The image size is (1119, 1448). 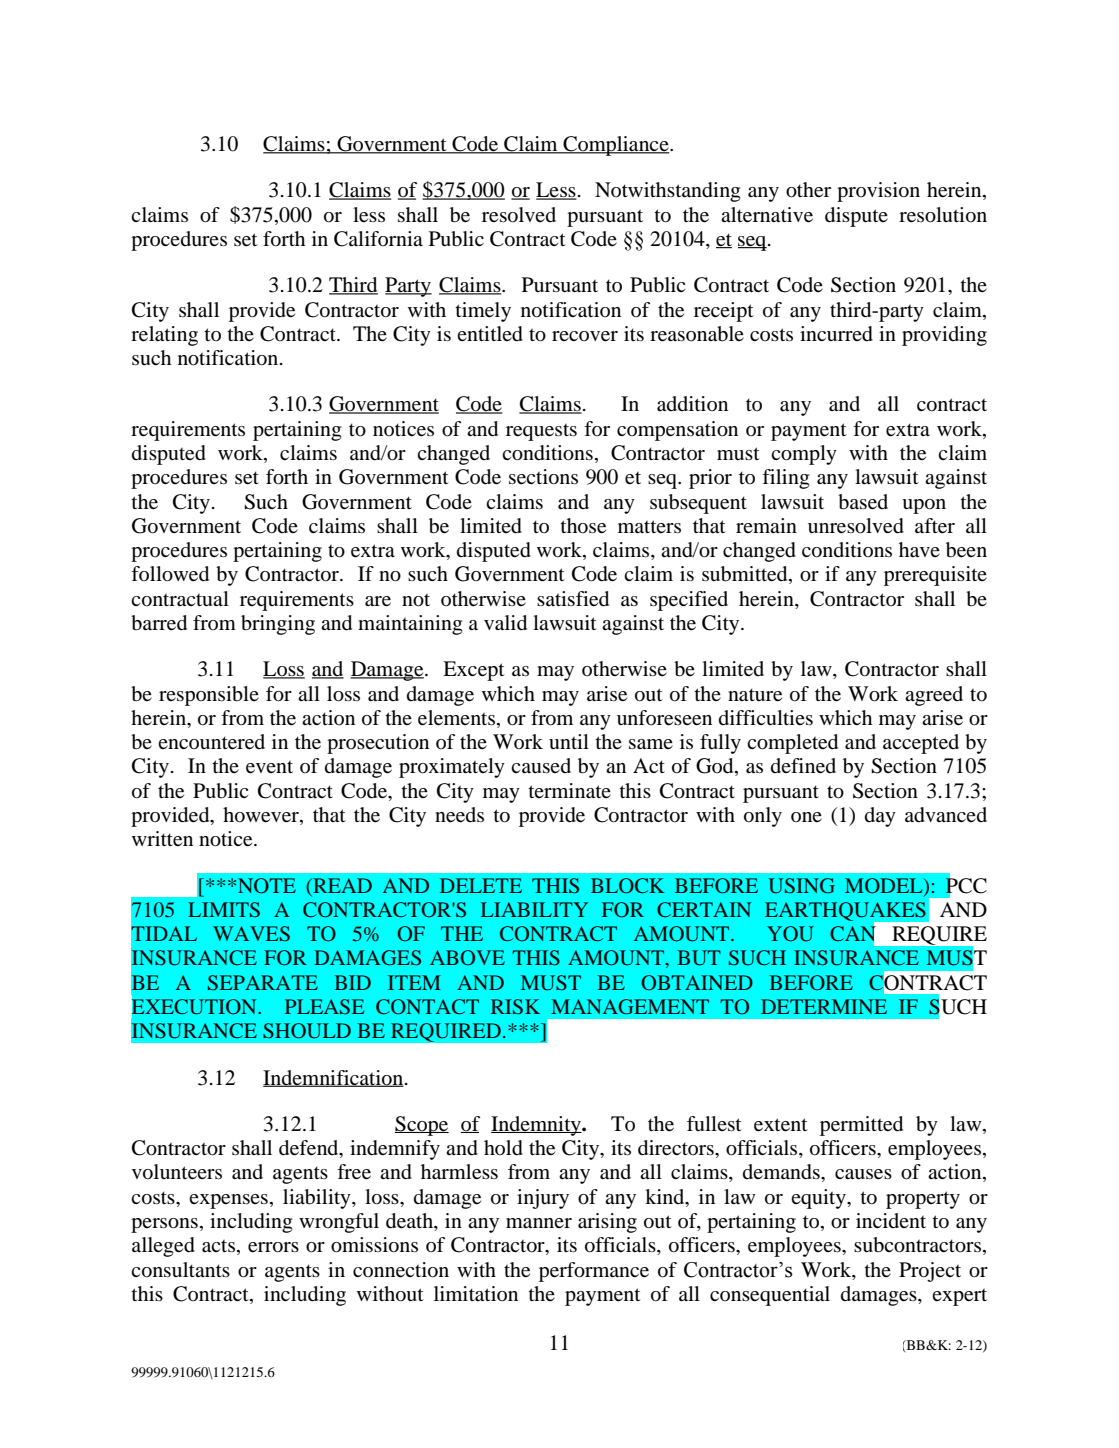 I want to click on encountered, so click(x=211, y=742).
